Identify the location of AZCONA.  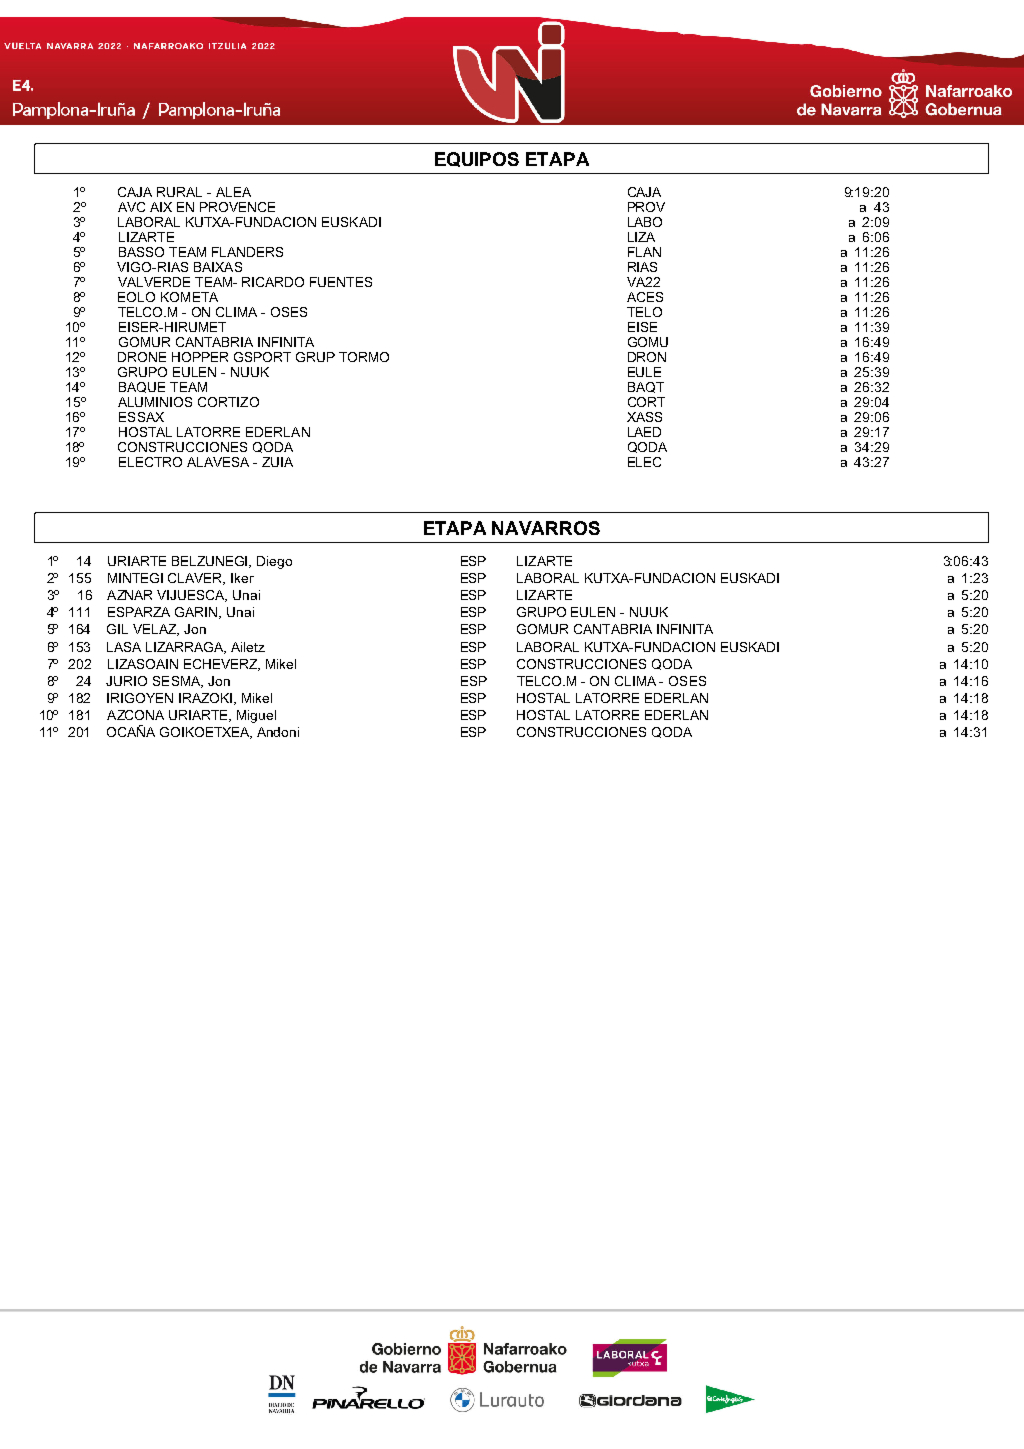
(135, 715).
